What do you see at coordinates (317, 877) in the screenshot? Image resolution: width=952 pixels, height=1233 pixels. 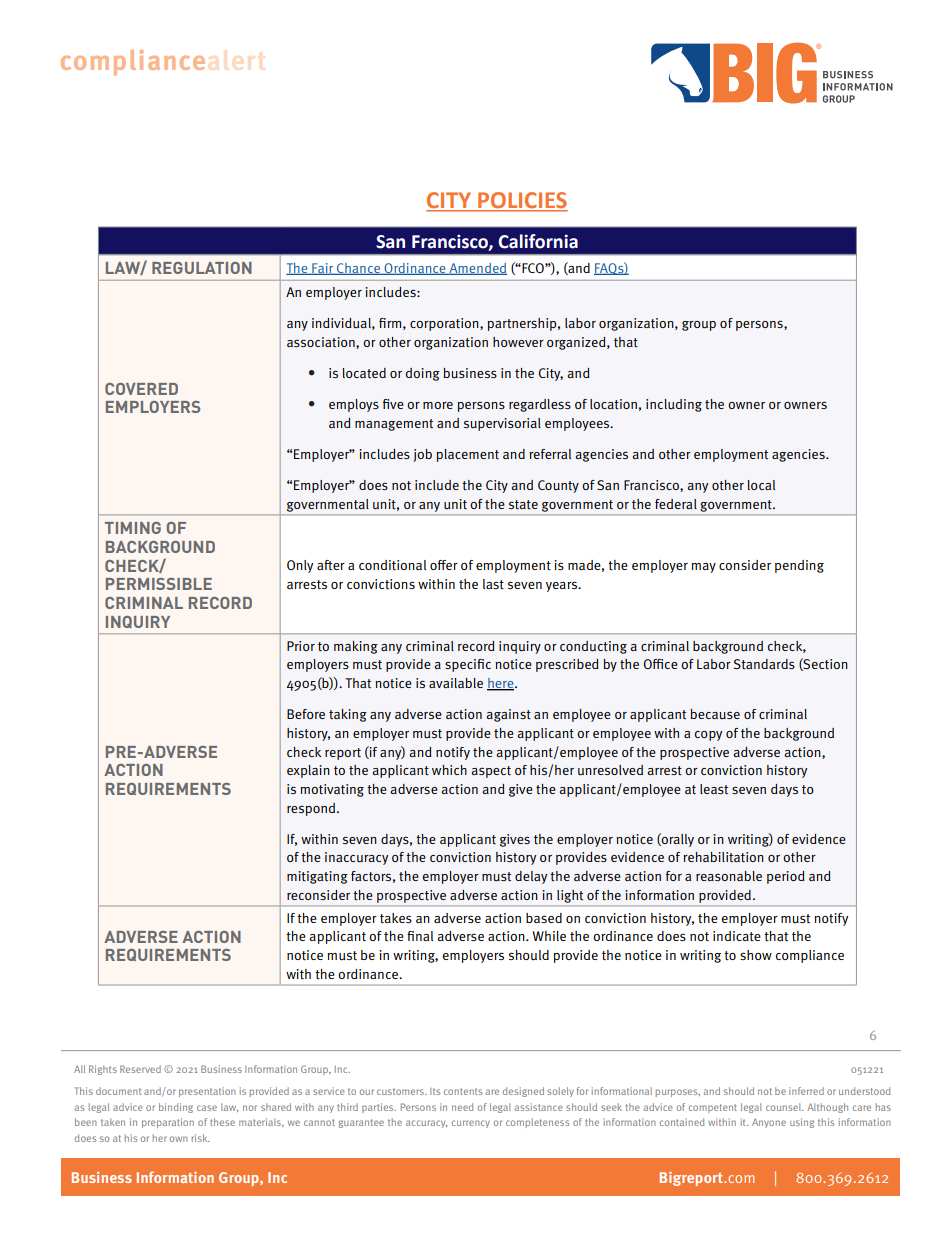 I see `mitigating` at bounding box center [317, 877].
